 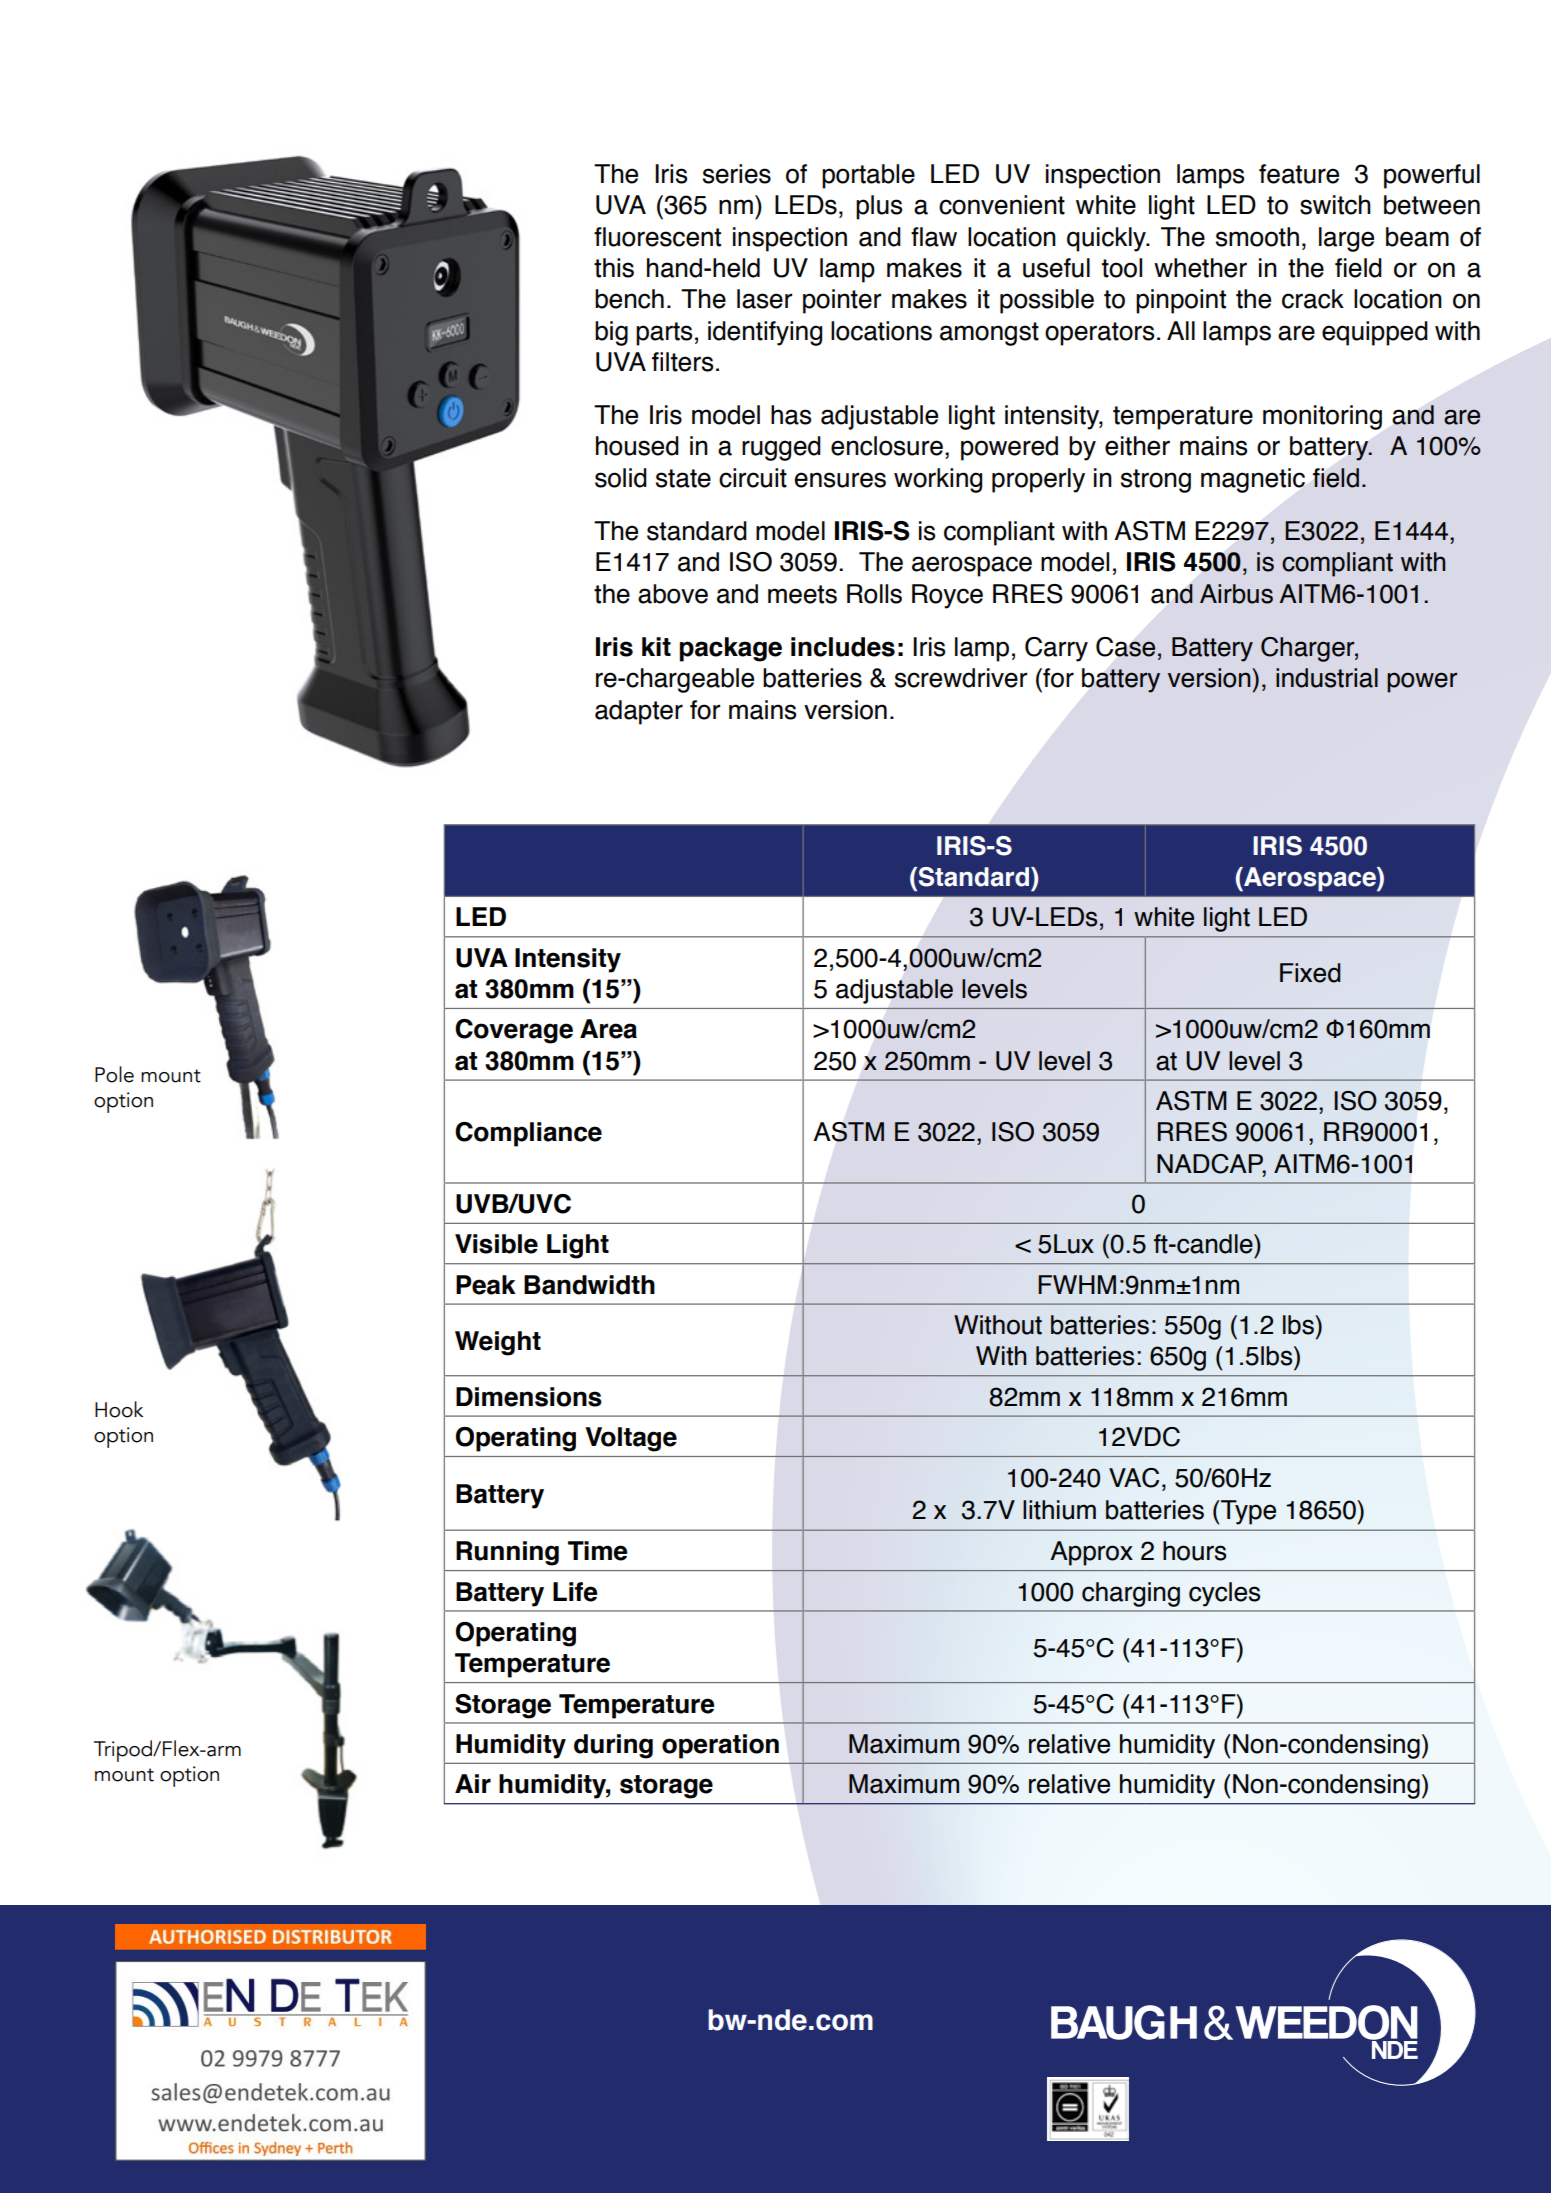 What do you see at coordinates (614, 268) in the screenshot?
I see `this` at bounding box center [614, 268].
